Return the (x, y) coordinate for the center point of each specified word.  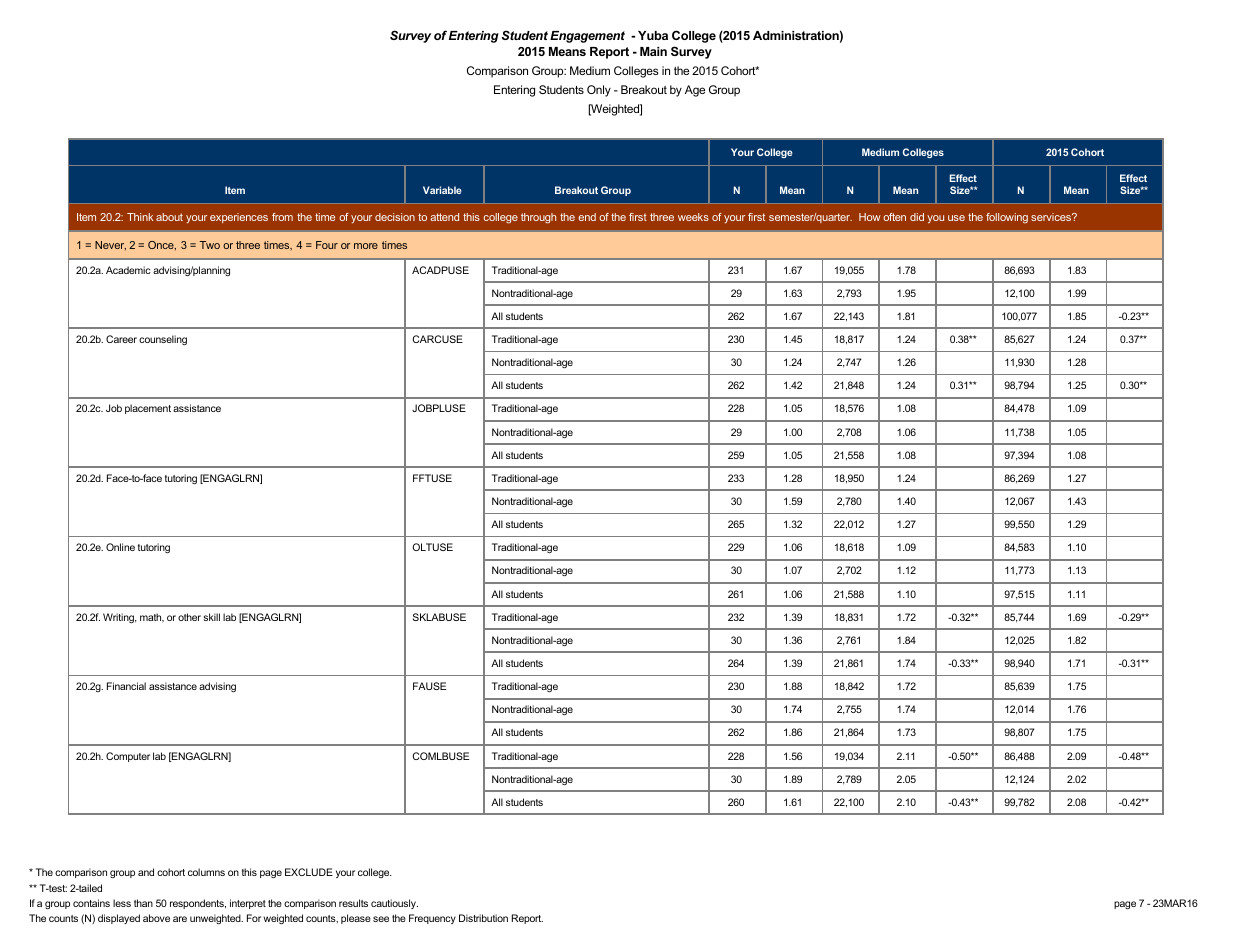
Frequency (432, 919)
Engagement (587, 37)
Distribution (483, 918)
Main (653, 51)
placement (148, 409)
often (894, 217)
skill (211, 617)
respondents (198, 904)
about (169, 217)
